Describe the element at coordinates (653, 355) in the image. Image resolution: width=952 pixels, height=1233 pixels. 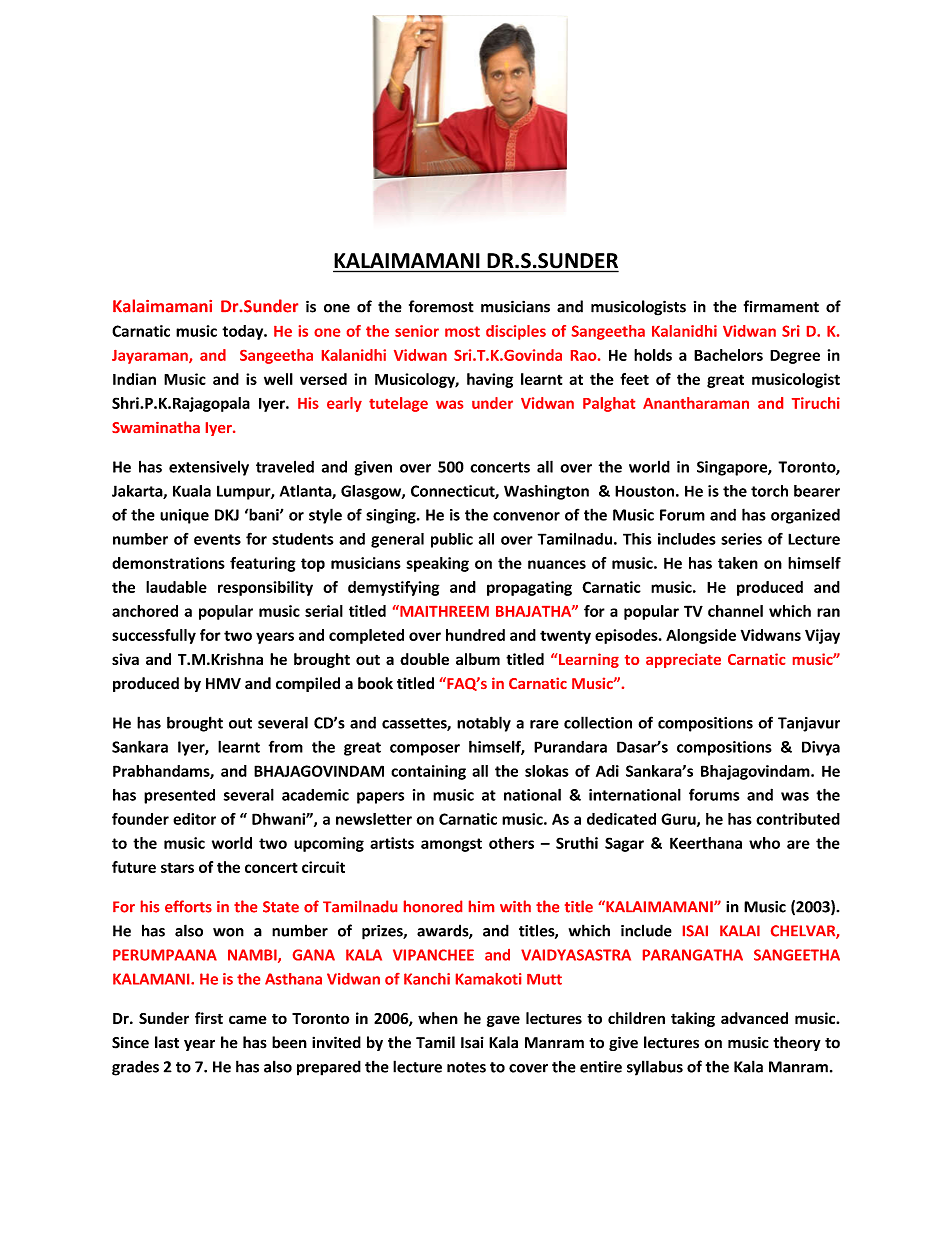
I see `holds` at that location.
